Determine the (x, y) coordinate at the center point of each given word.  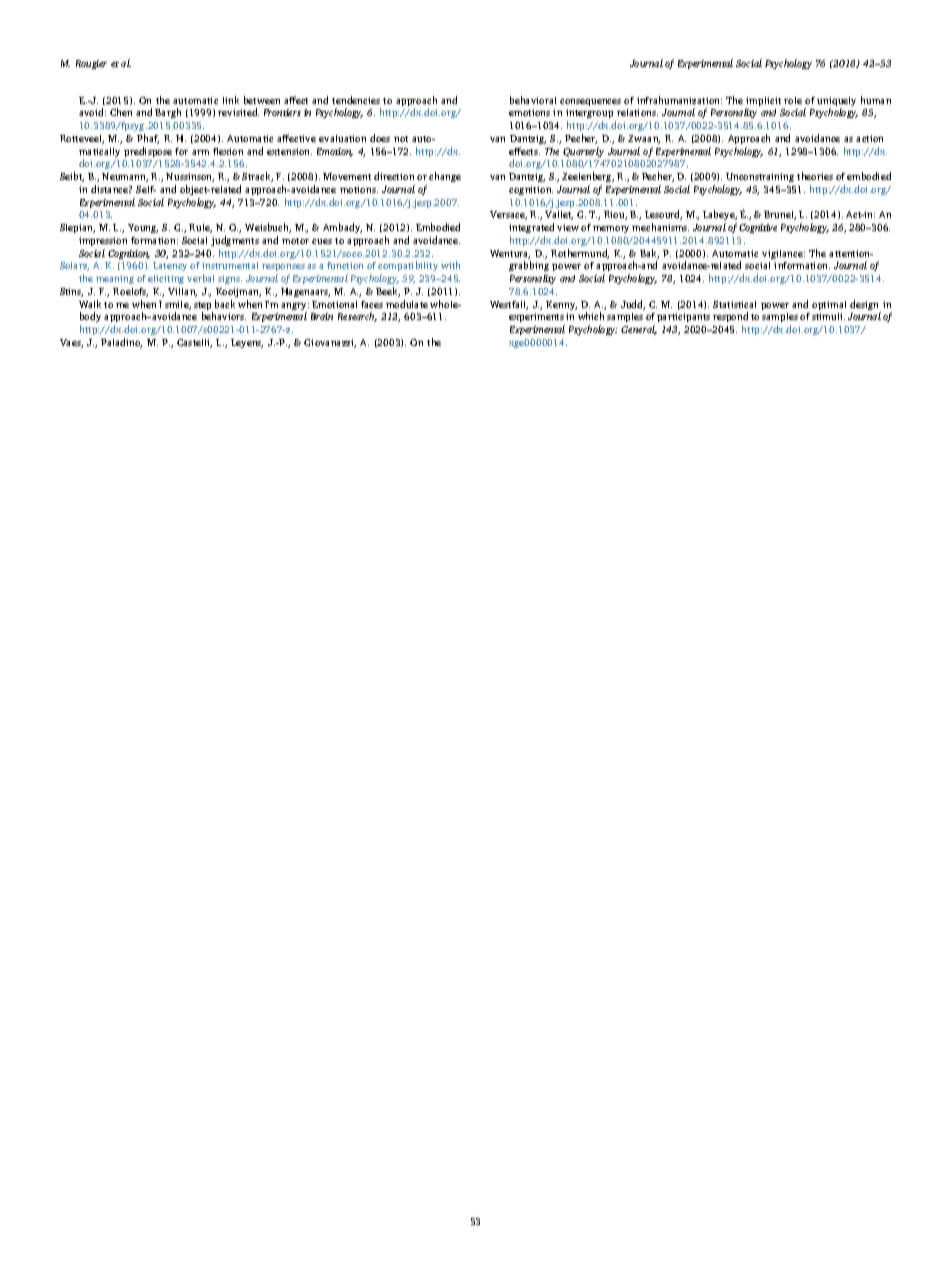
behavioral (533, 100)
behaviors (224, 316)
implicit (763, 103)
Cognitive (758, 228)
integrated (531, 228)
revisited (238, 112)
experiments (537, 319)
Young (143, 228)
